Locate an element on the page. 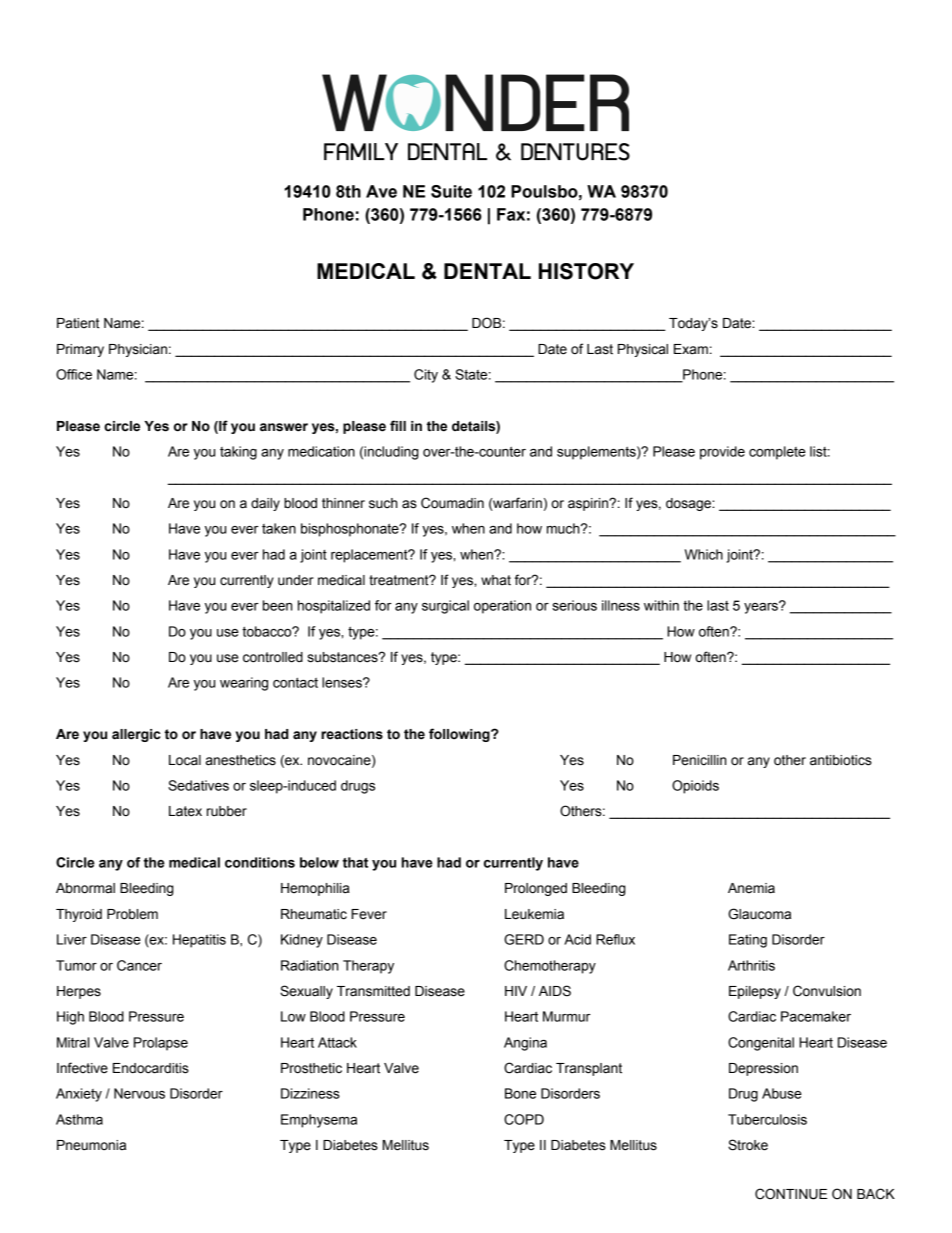 The width and height of the image is (952, 1233). Patient is located at coordinates (78, 323).
